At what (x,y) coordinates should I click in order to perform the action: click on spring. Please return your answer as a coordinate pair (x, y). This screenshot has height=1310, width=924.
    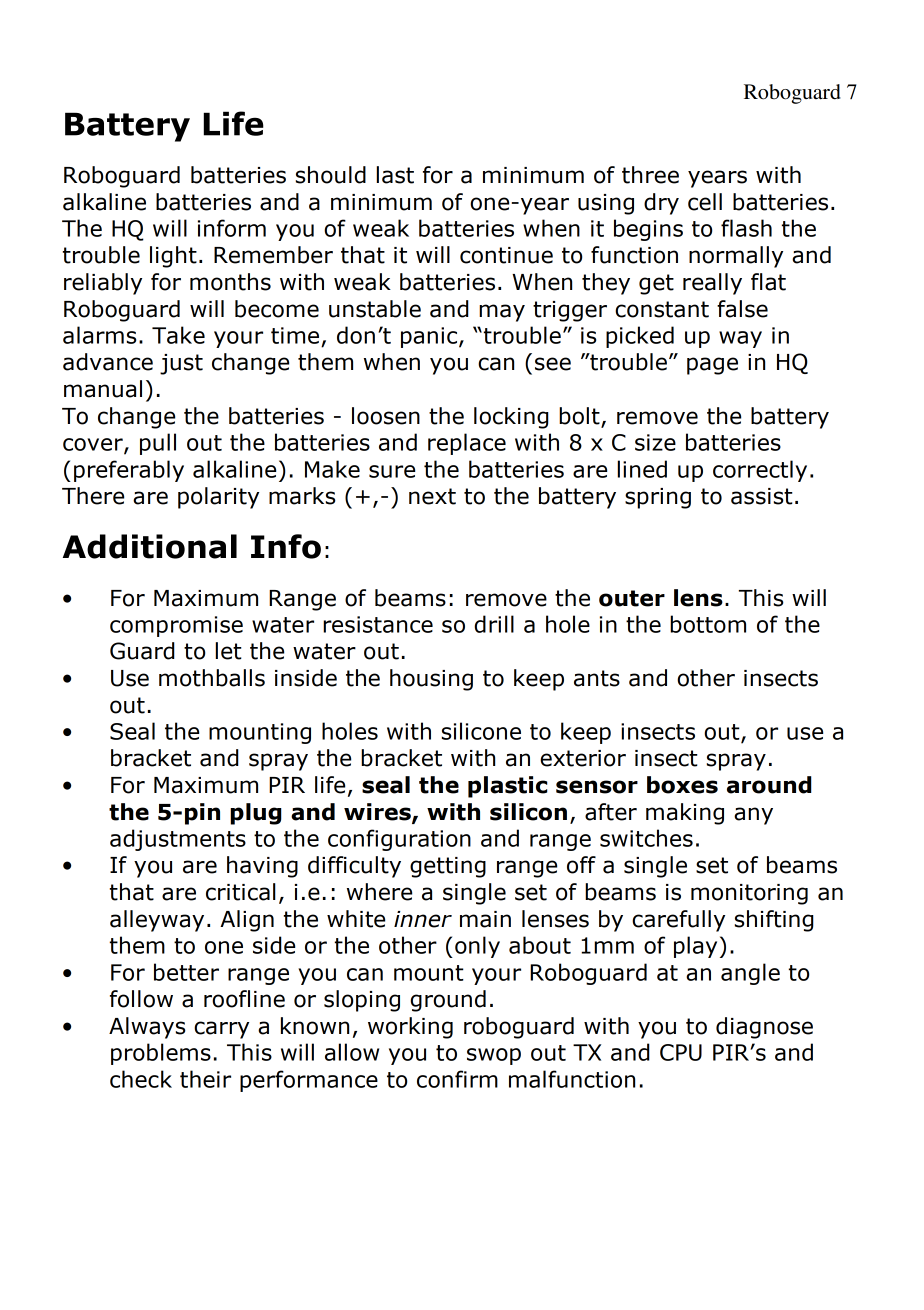
    Looking at the image, I should click on (658, 498).
